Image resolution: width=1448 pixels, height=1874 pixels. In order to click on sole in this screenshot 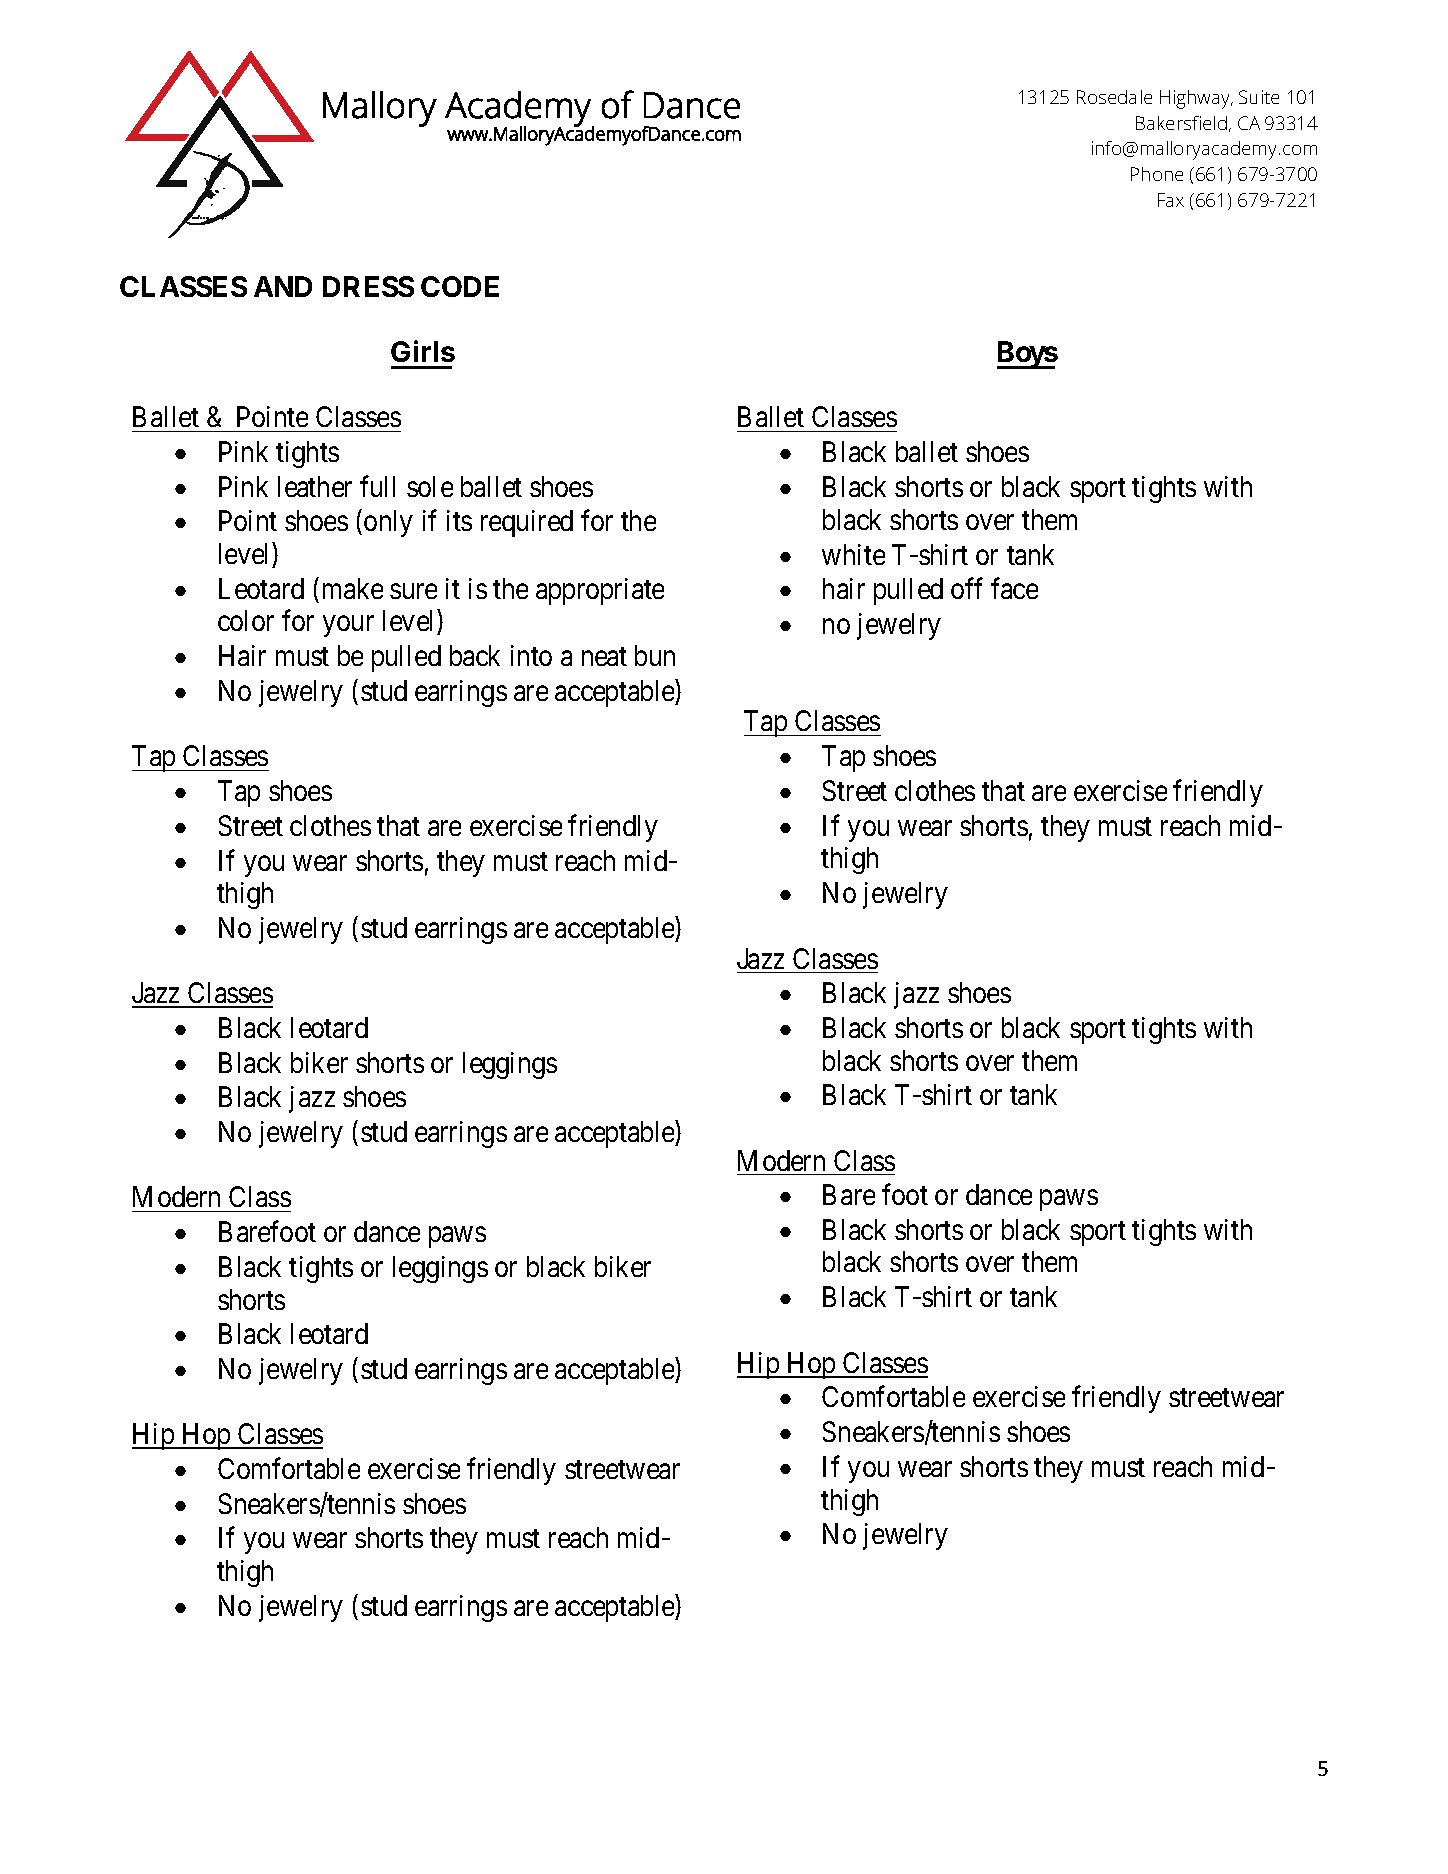, I will do `click(430, 486)`.
